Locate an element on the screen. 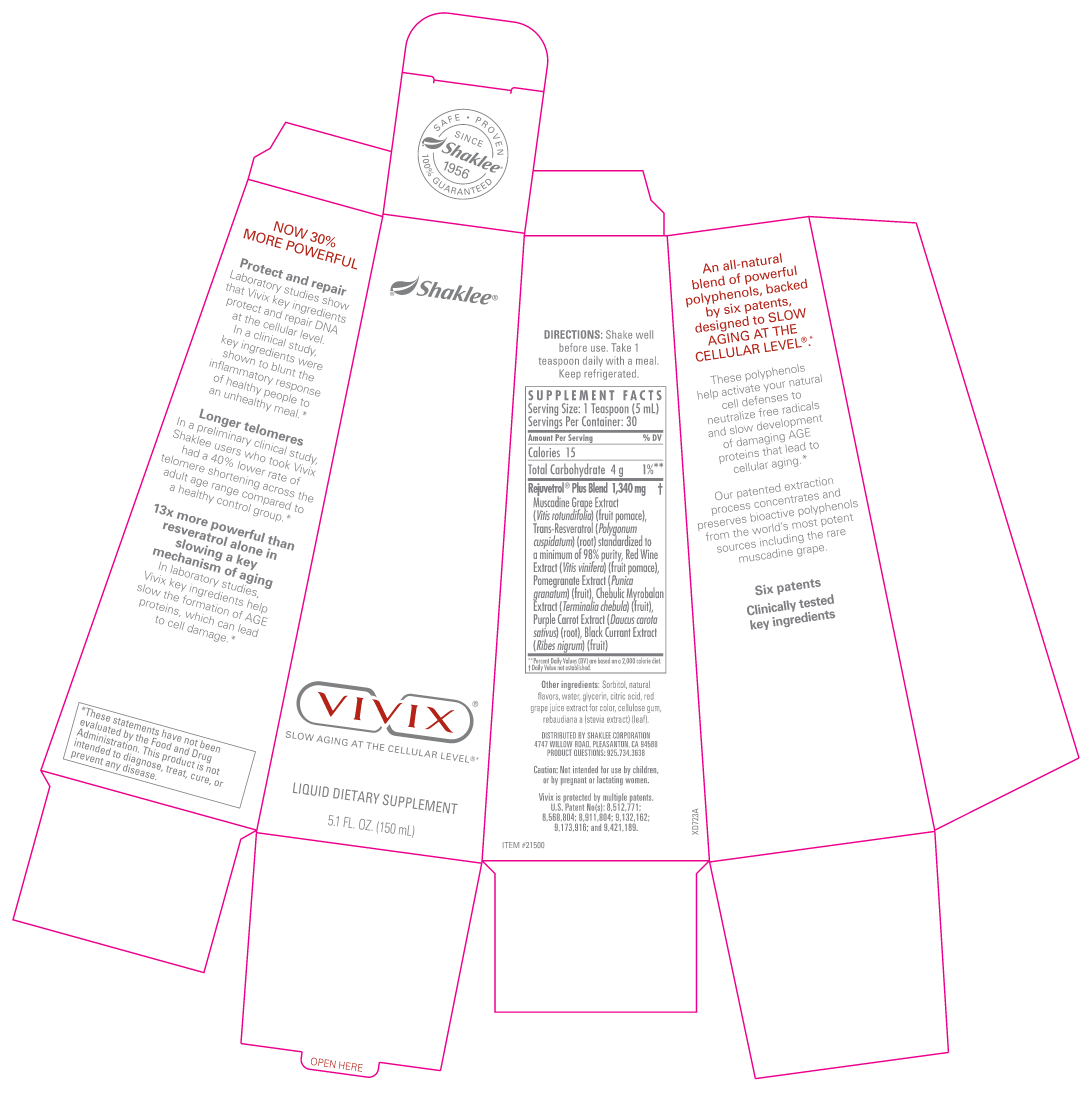  before is located at coordinates (573, 347).
